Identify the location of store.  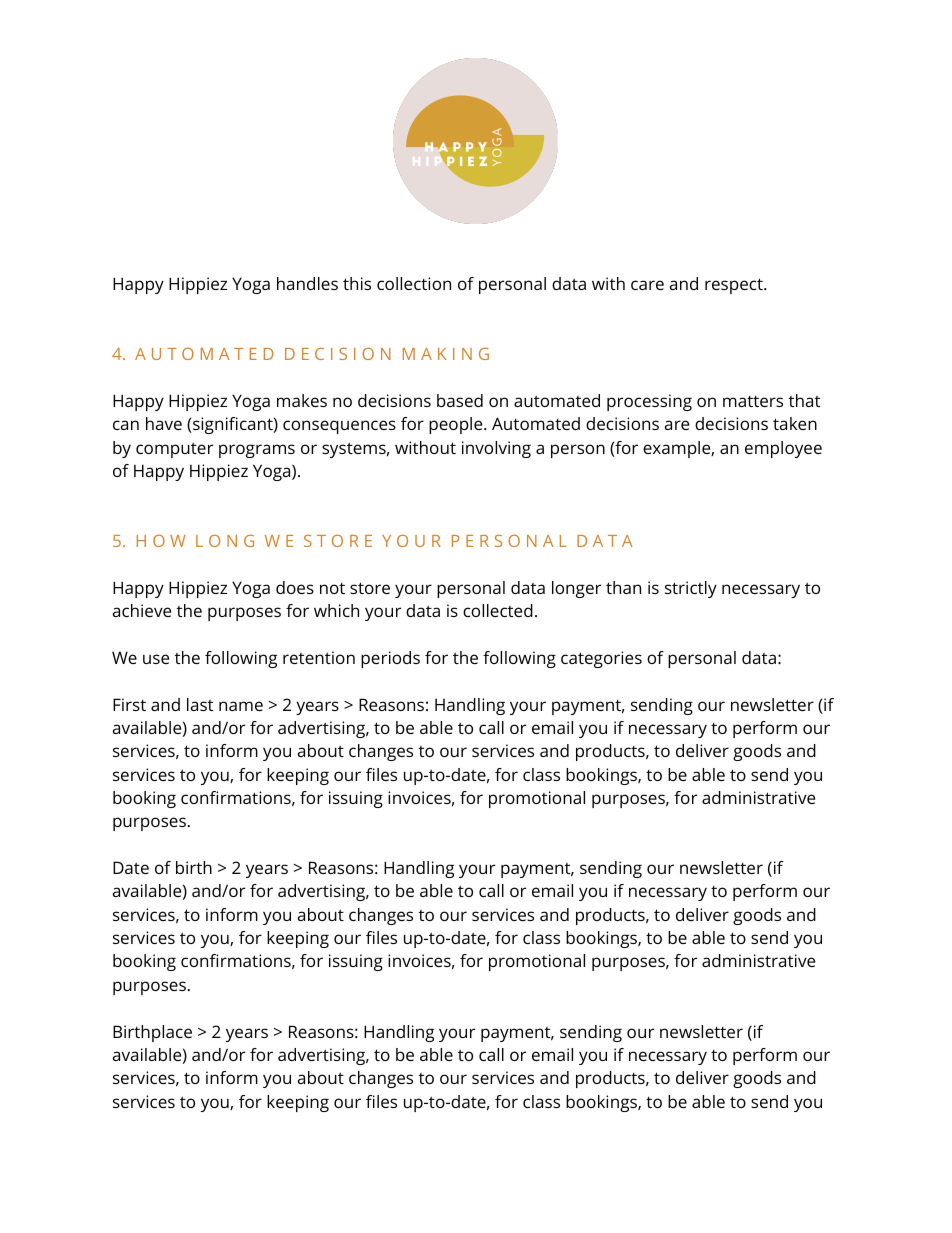
(370, 588).
